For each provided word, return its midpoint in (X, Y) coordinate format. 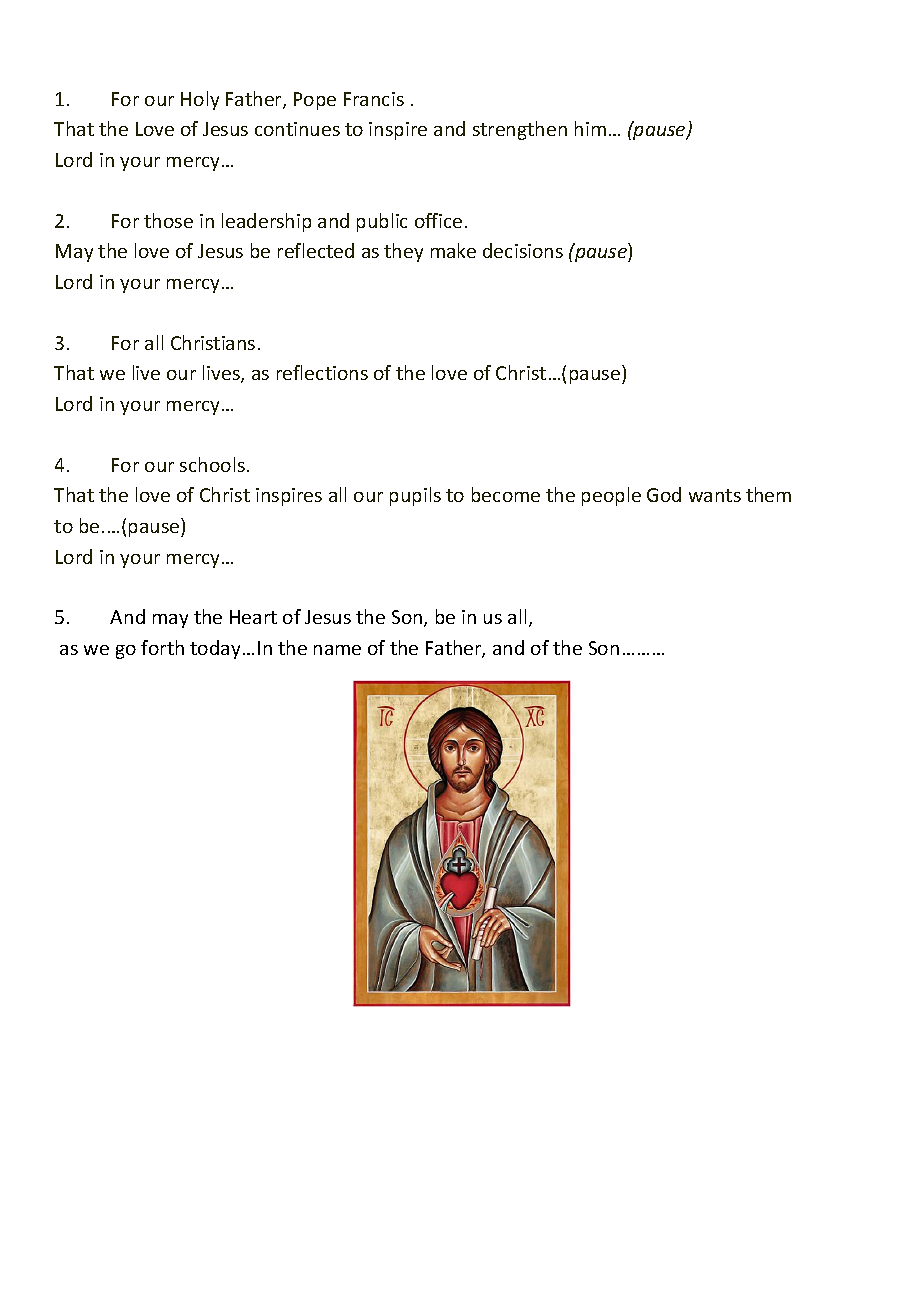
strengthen (520, 130)
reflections (322, 372)
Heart (253, 617)
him (590, 128)
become (506, 494)
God (664, 494)
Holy (200, 100)
